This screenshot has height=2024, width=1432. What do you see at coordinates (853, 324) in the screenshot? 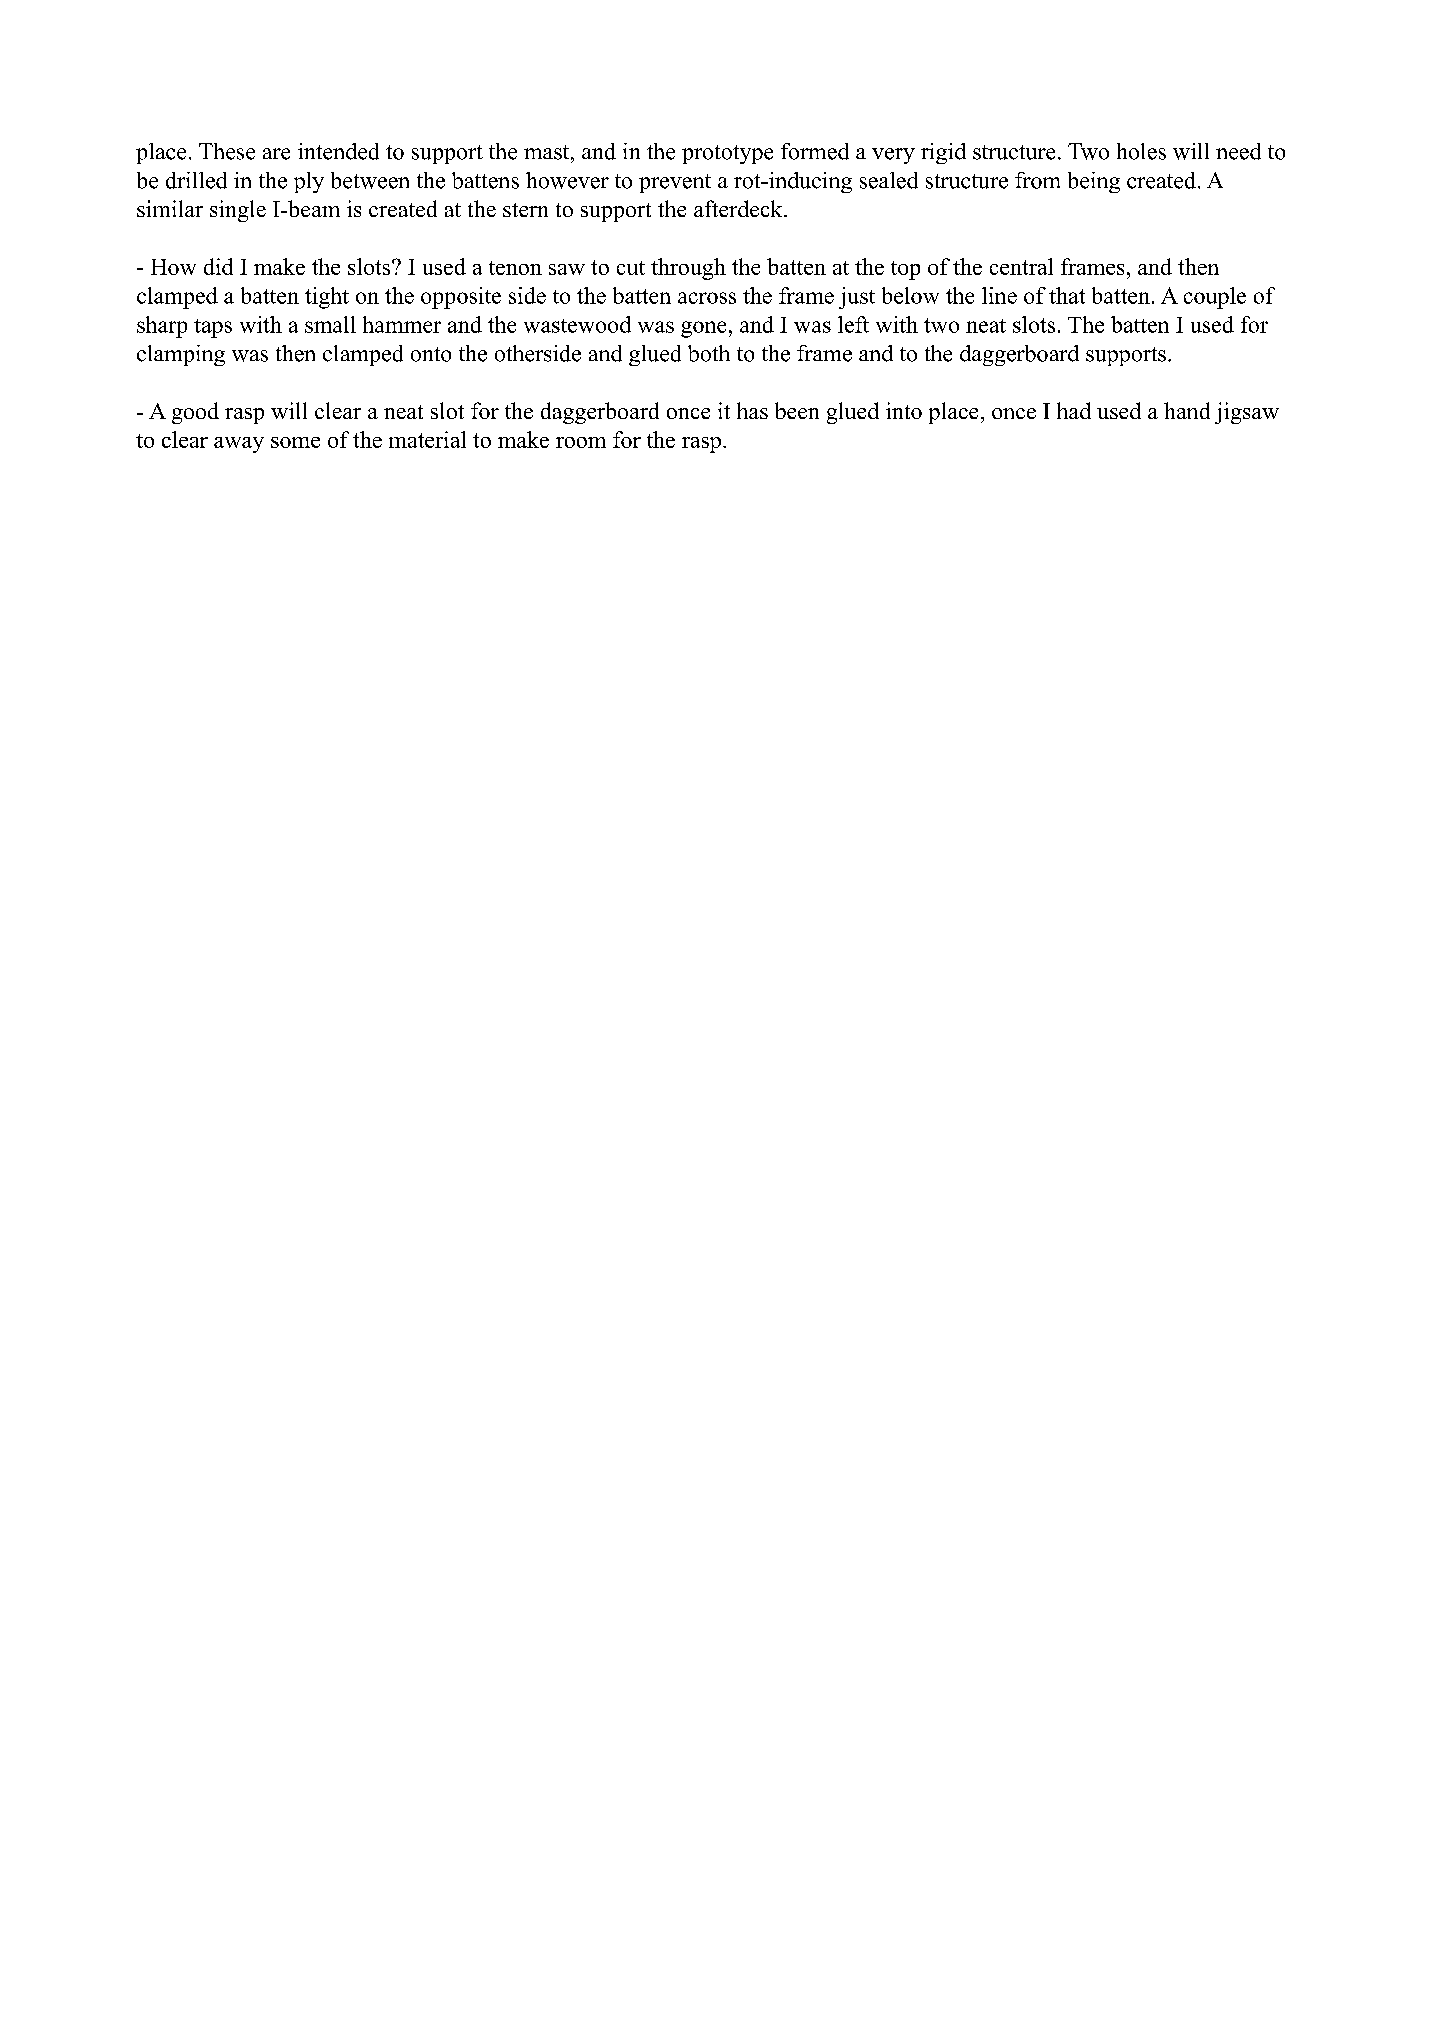
I see `left` at bounding box center [853, 324].
